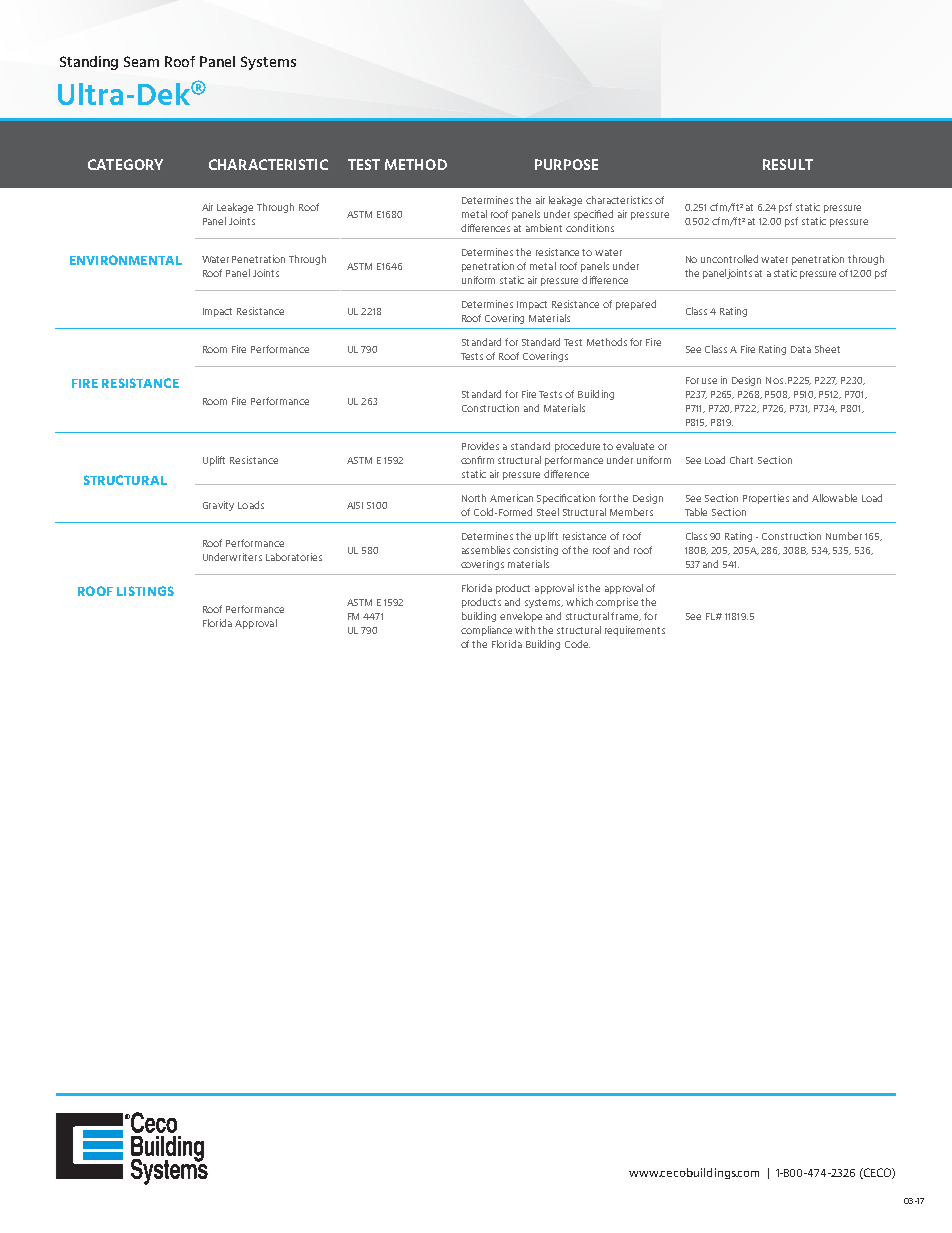  I want to click on PURPOSE, so click(566, 164).
